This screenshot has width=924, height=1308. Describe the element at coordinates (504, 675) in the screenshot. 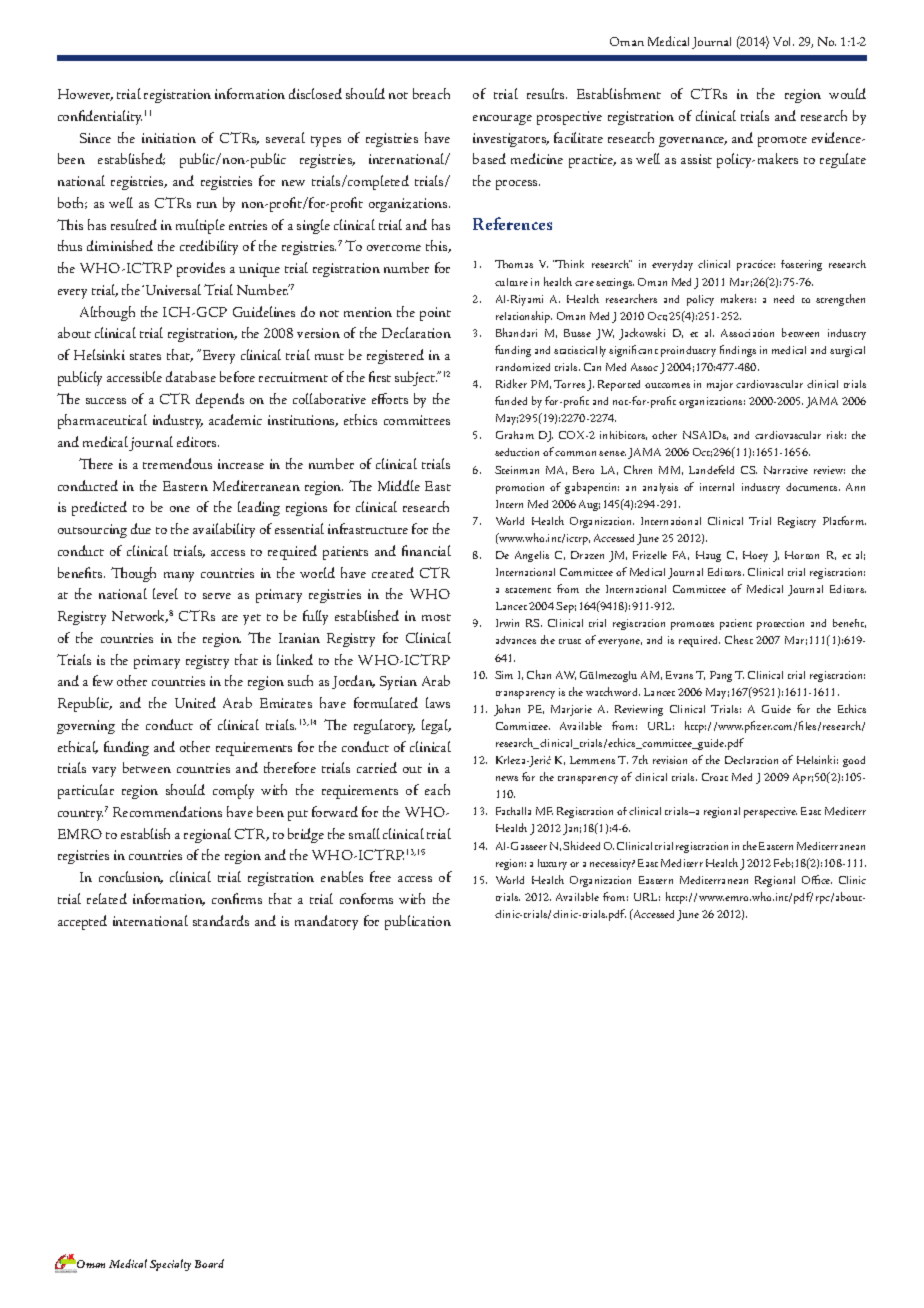

I see `Sim` at that location.
